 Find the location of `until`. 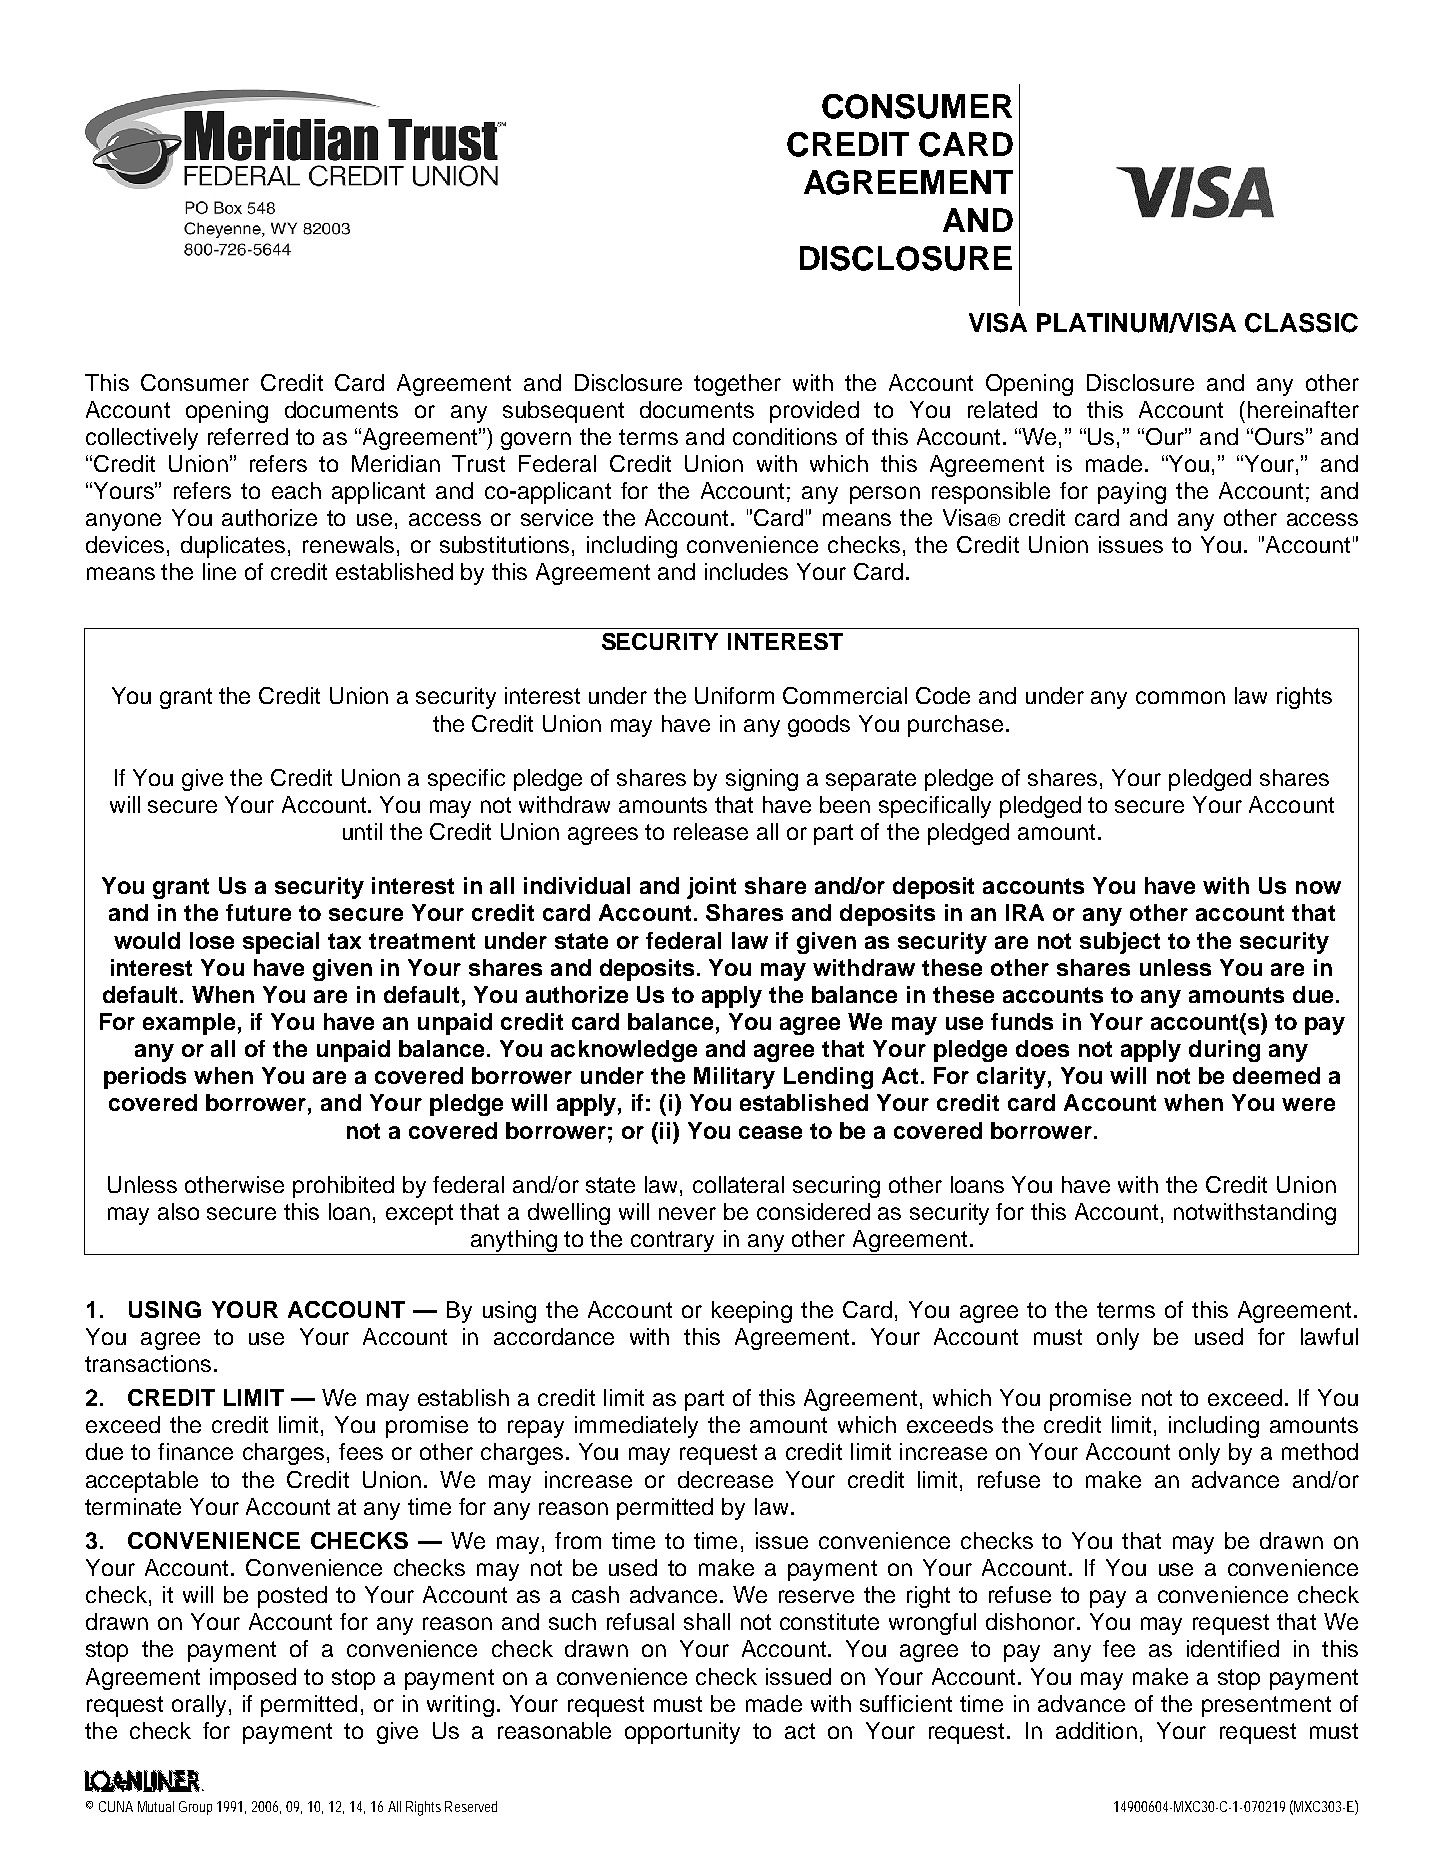

until is located at coordinates (362, 831).
